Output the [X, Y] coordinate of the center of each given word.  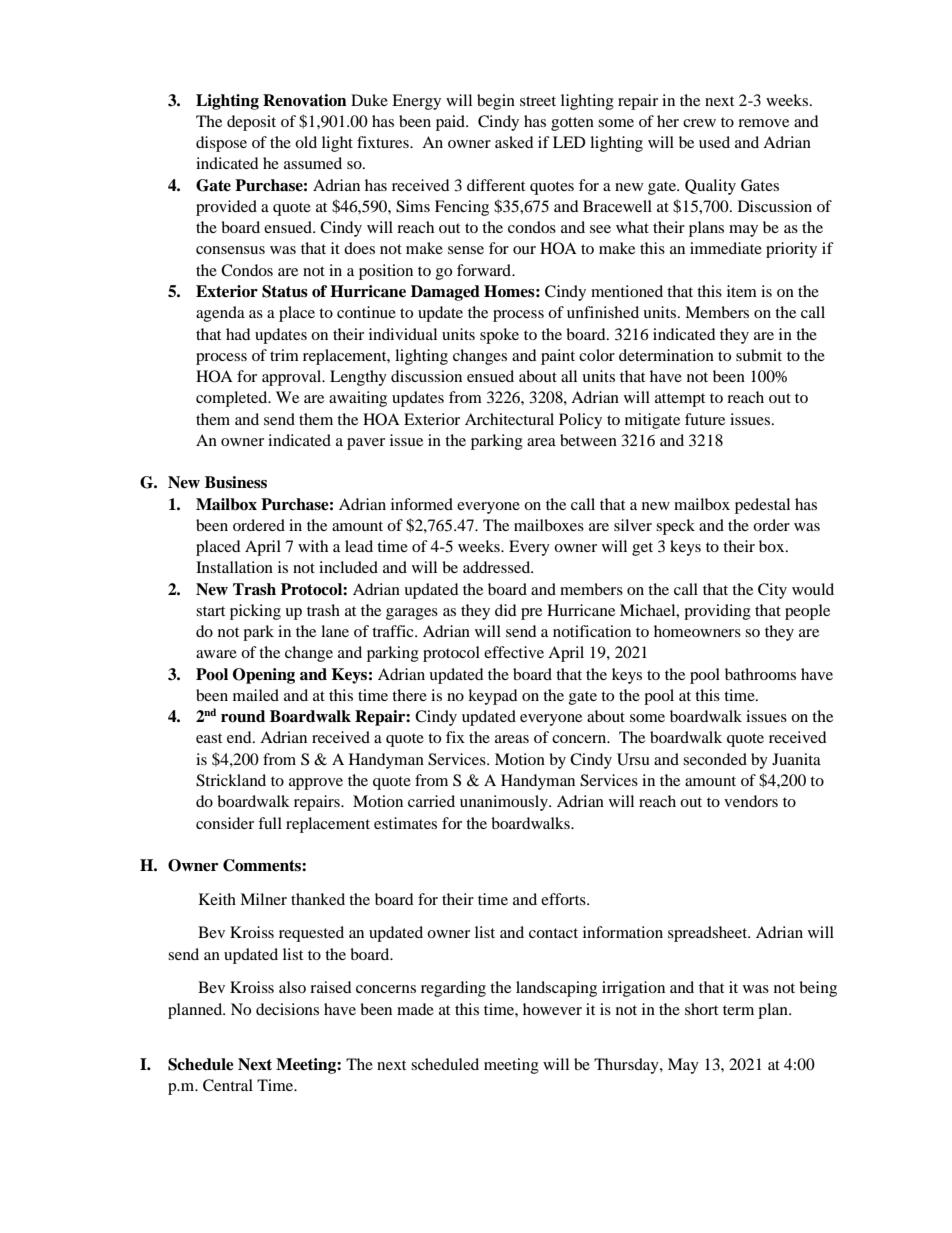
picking [255, 612]
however [552, 1009]
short [701, 1009]
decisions [287, 1009]
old [306, 142]
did [506, 610]
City [772, 591]
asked [514, 142]
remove [763, 123]
